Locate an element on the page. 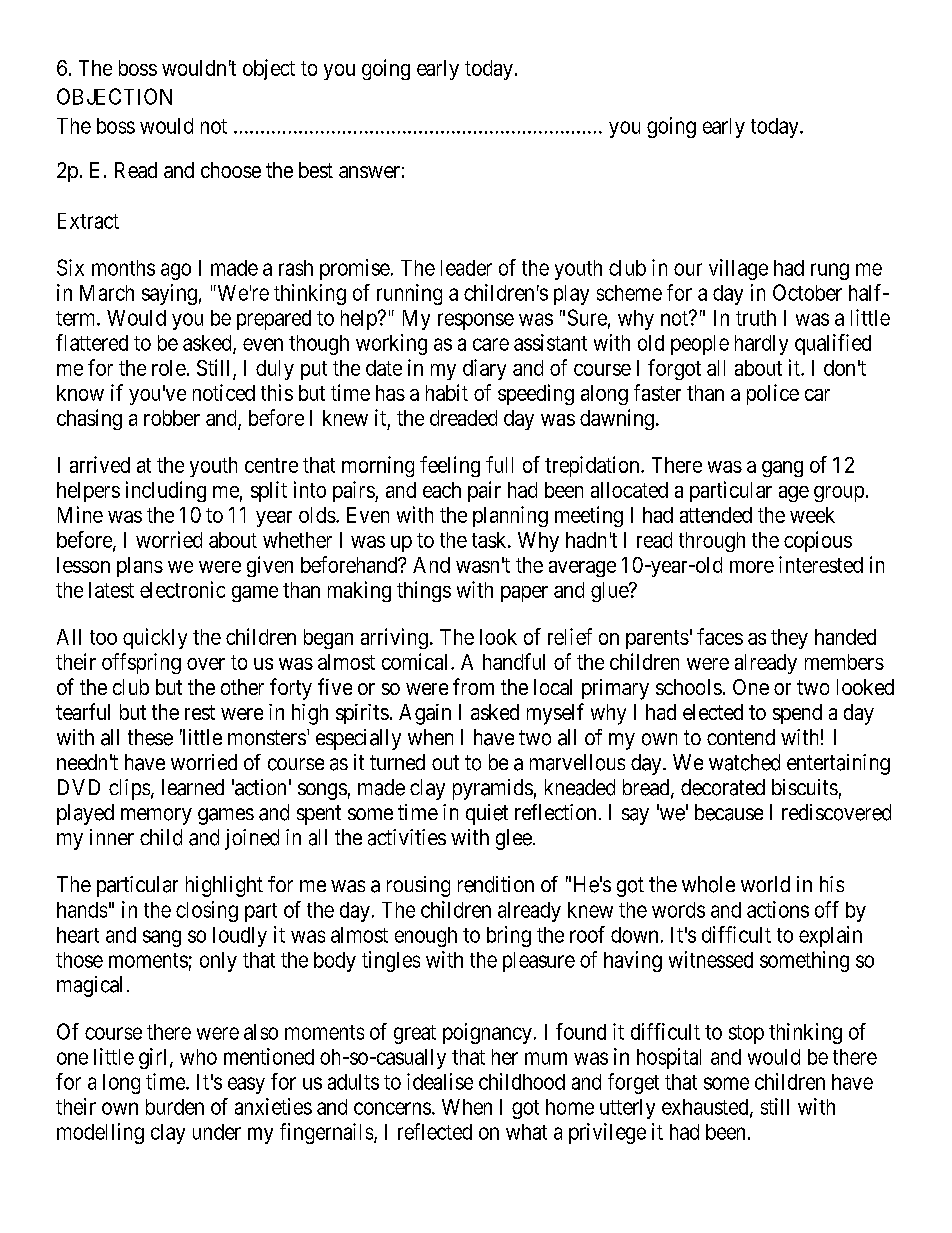 Image resolution: width=952 pixels, height=1233 pixels. faces is located at coordinates (720, 636).
